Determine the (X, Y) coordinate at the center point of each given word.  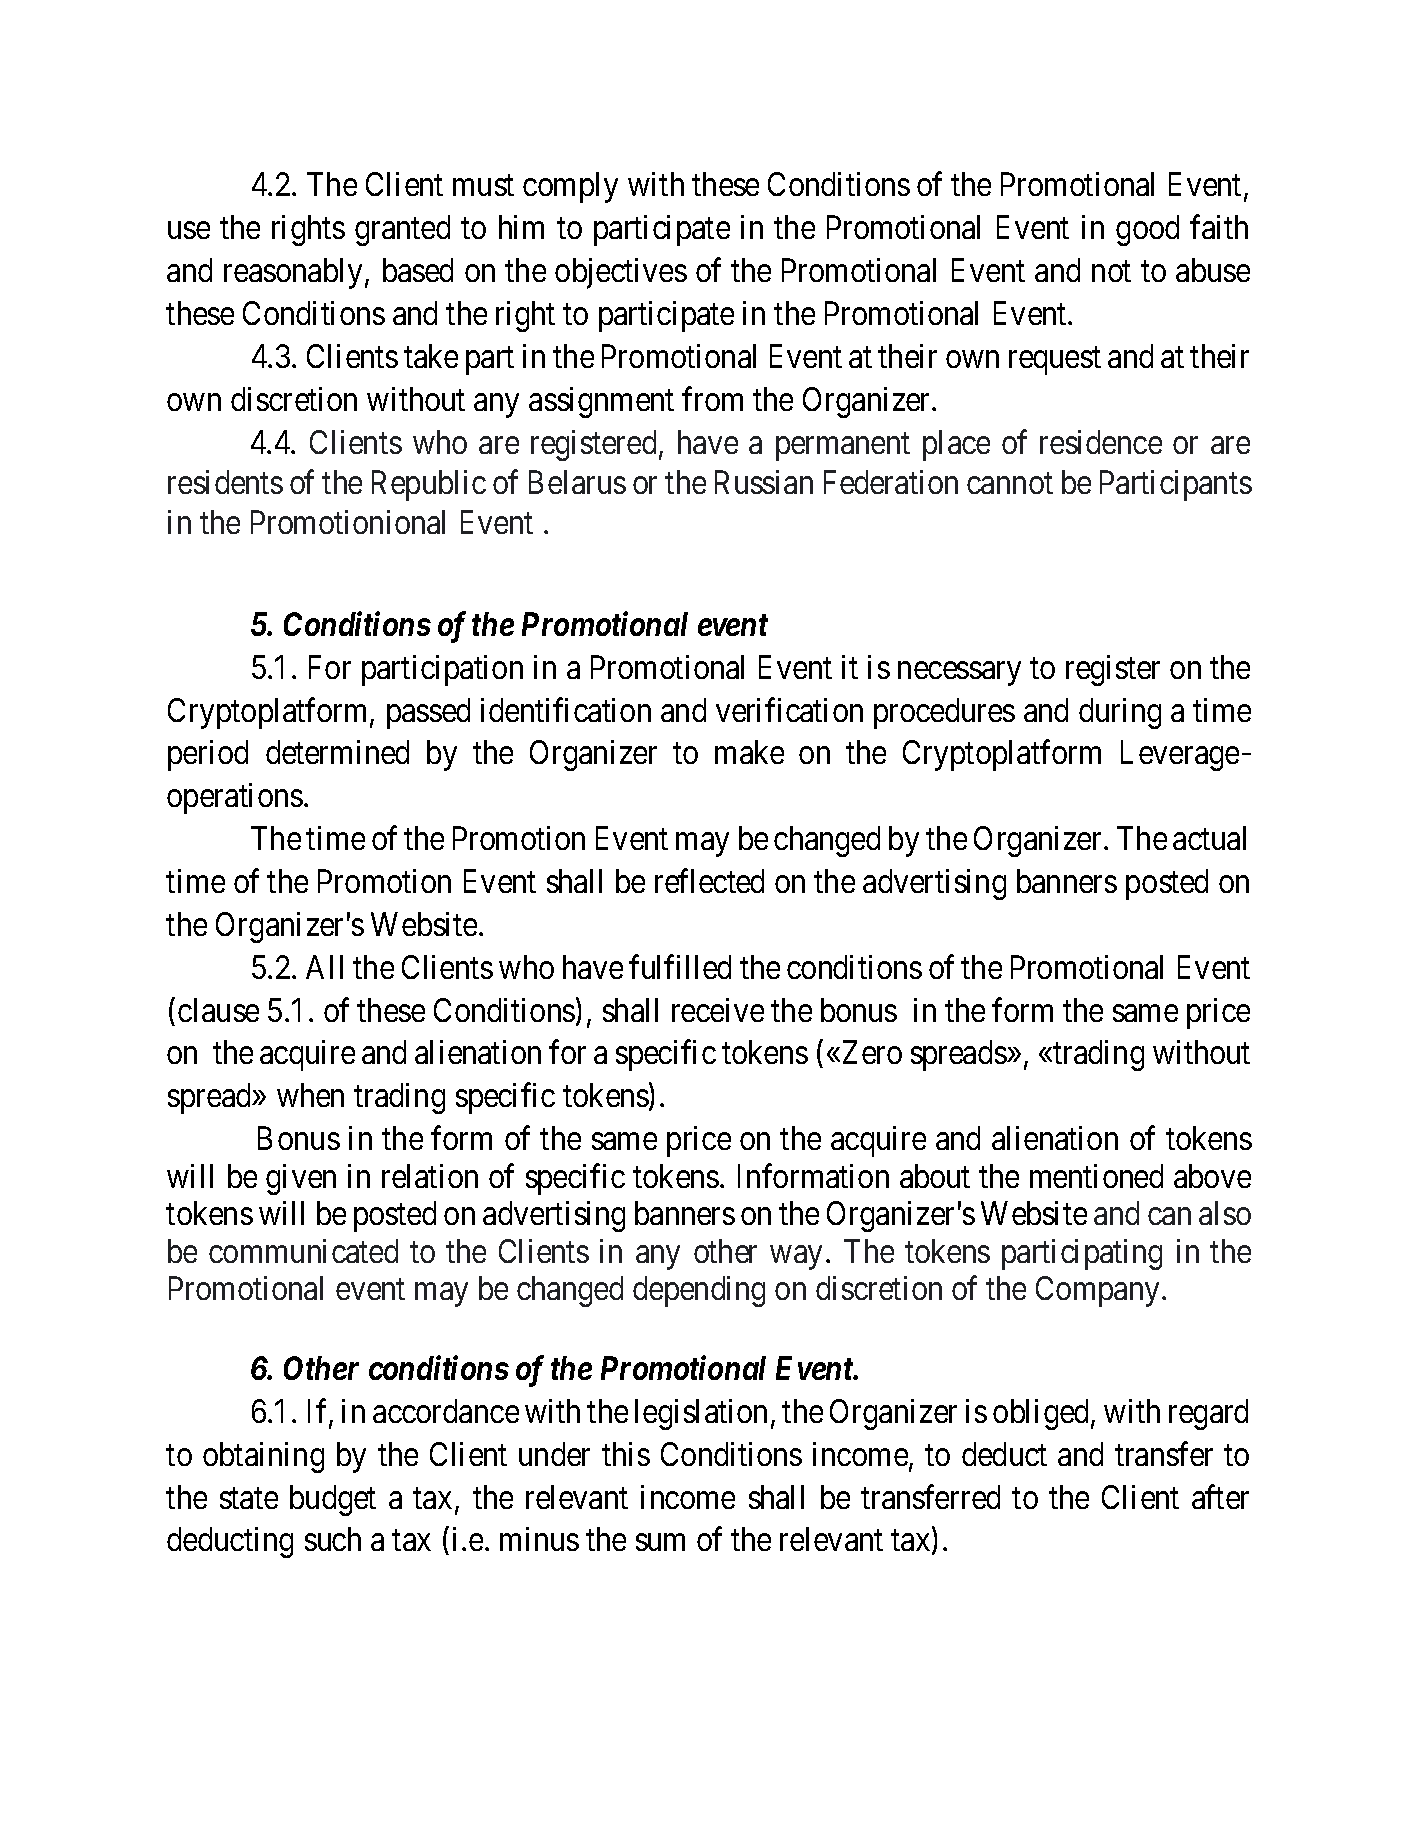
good (1147, 230)
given (301, 1179)
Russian (764, 482)
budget (333, 1500)
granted (402, 230)
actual (1209, 838)
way (796, 1258)
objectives (621, 273)
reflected (709, 881)
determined (337, 752)
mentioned (1096, 1176)
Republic (429, 485)
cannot (1010, 483)
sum (660, 1543)
